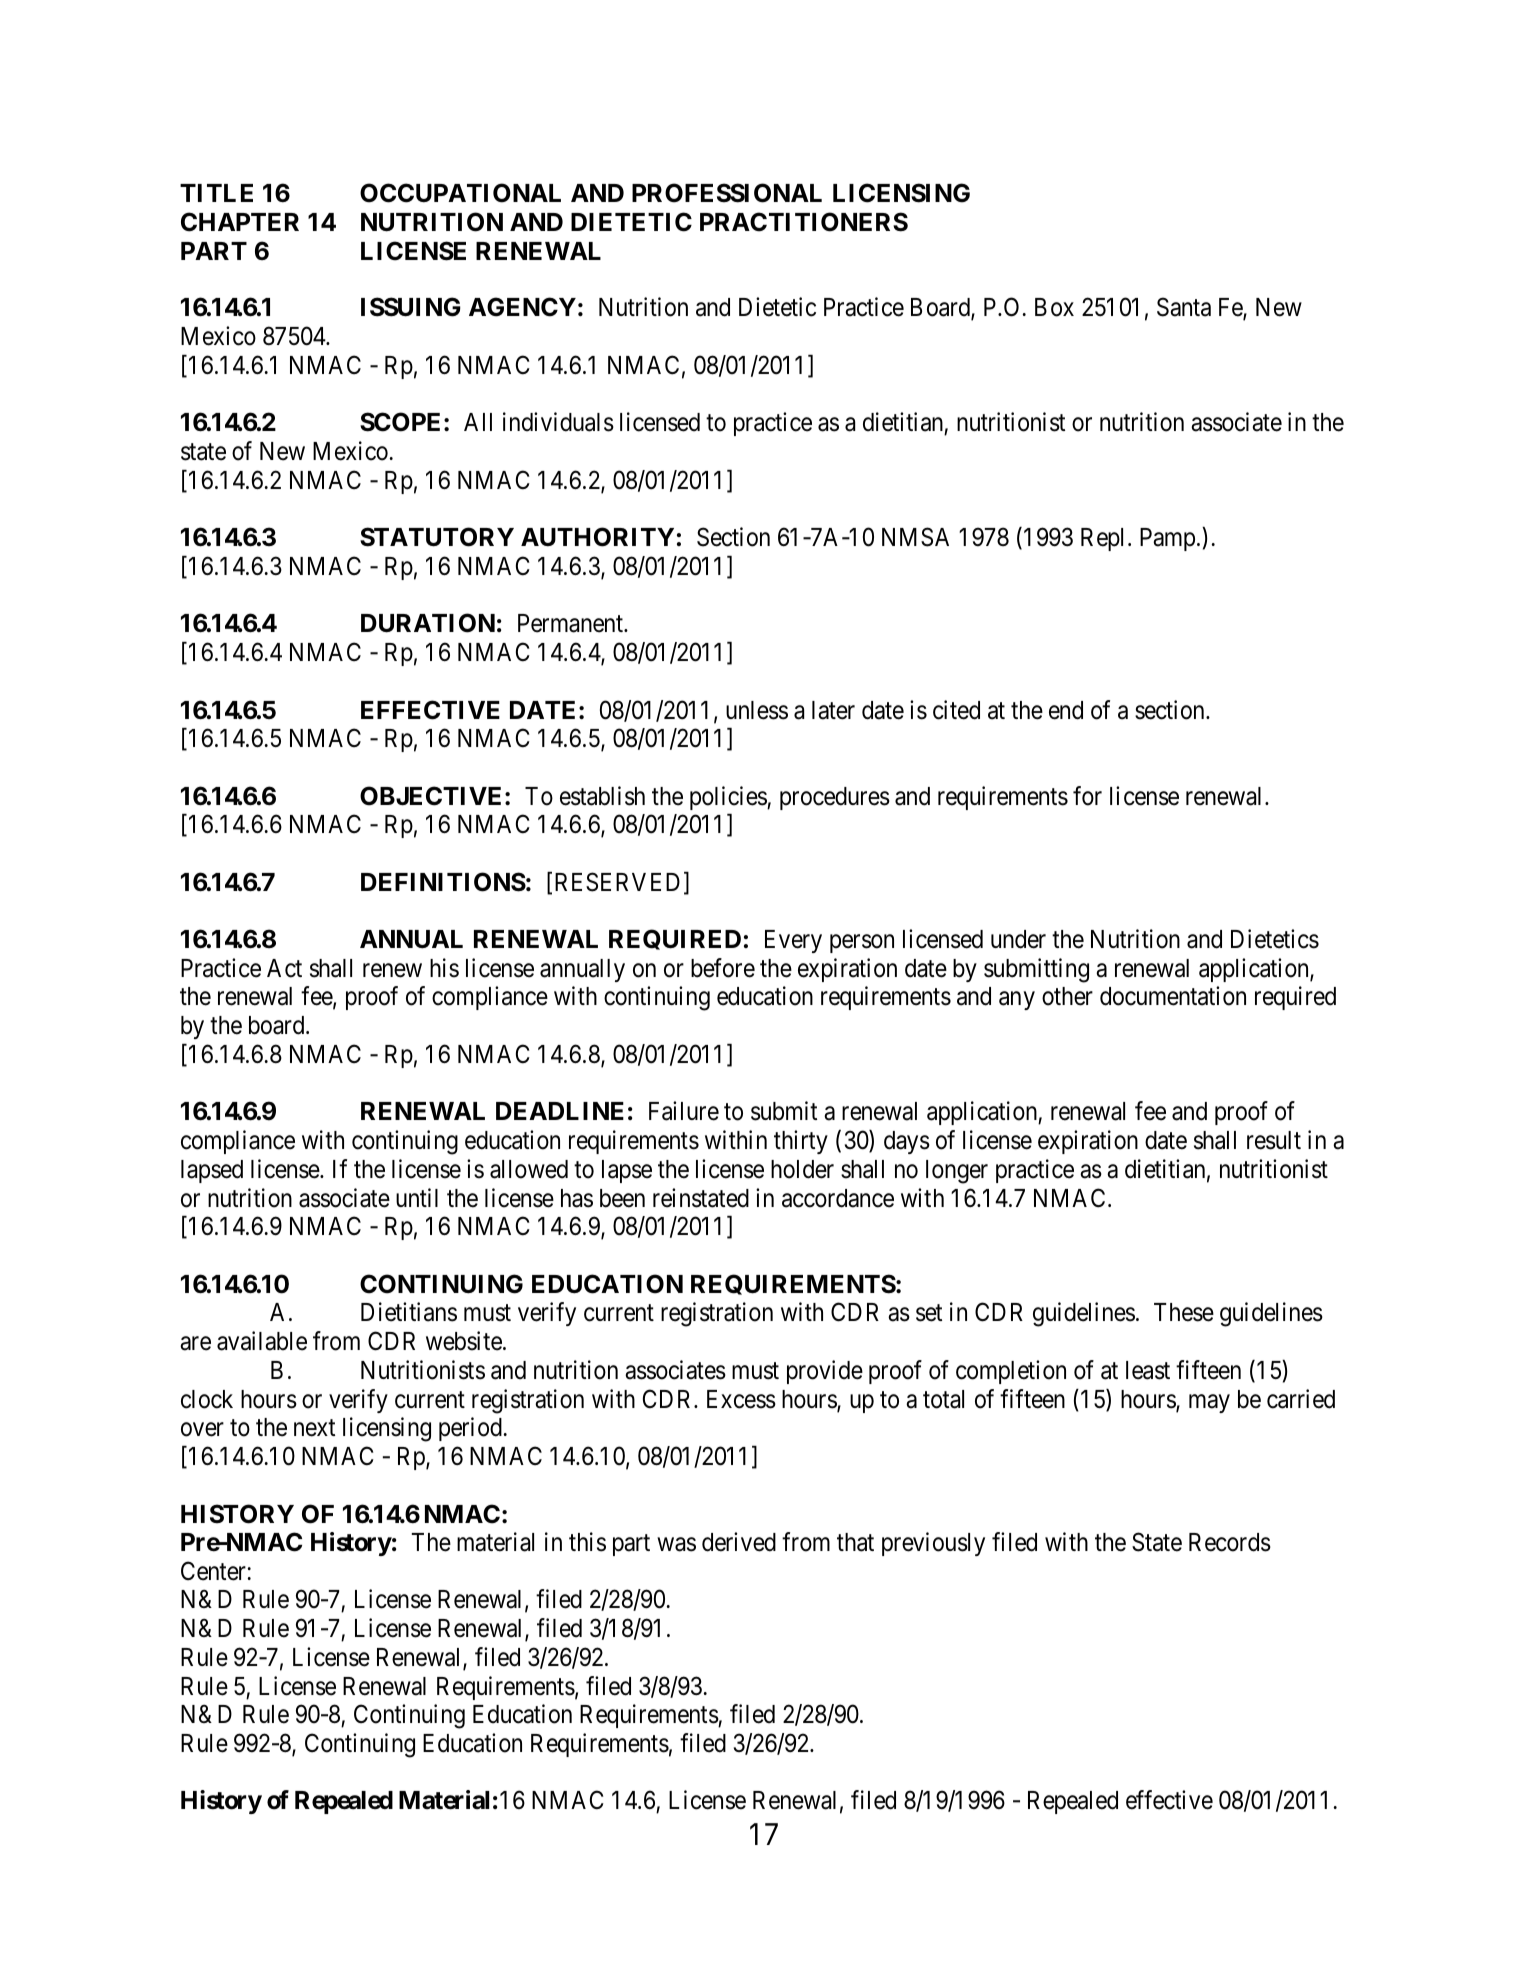 Image resolution: width=1528 pixels, height=1977 pixels. I want to click on holder, so click(802, 1169).
